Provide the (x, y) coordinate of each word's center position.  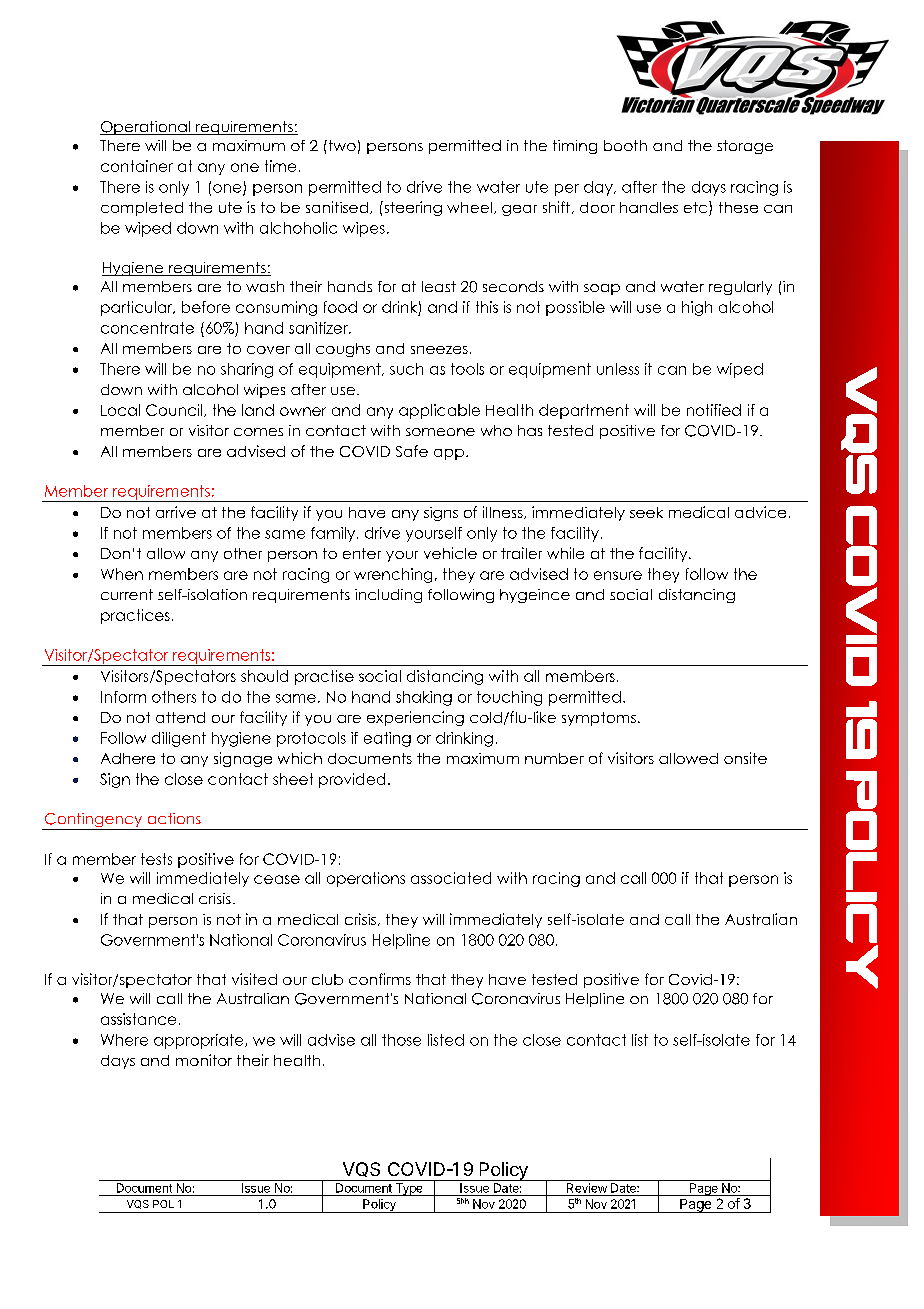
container (137, 166)
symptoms (599, 719)
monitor (204, 1060)
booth (625, 145)
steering (412, 208)
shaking (424, 698)
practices (135, 616)
